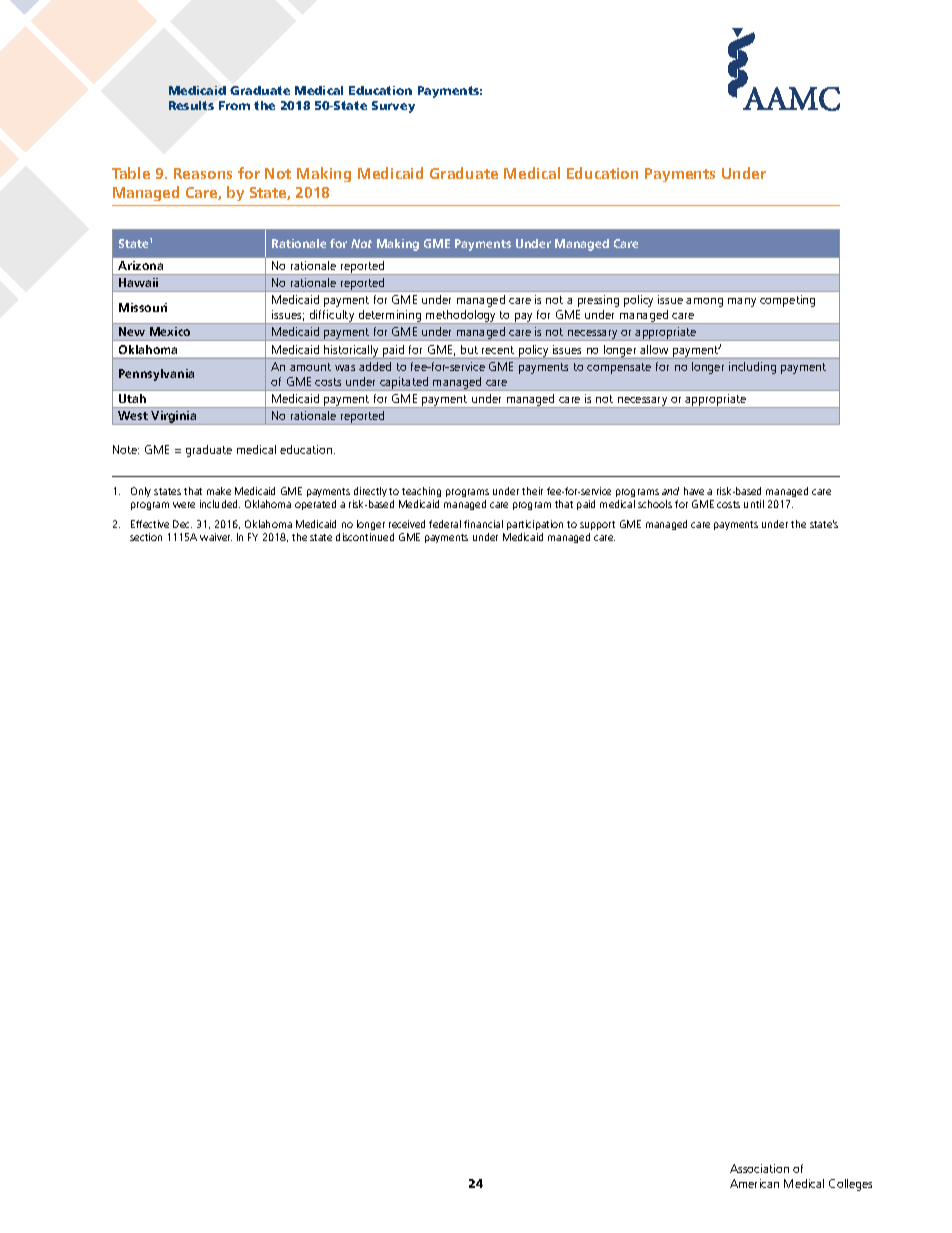 The width and height of the image is (952, 1233). What do you see at coordinates (759, 1168) in the image?
I see `Association` at bounding box center [759, 1168].
